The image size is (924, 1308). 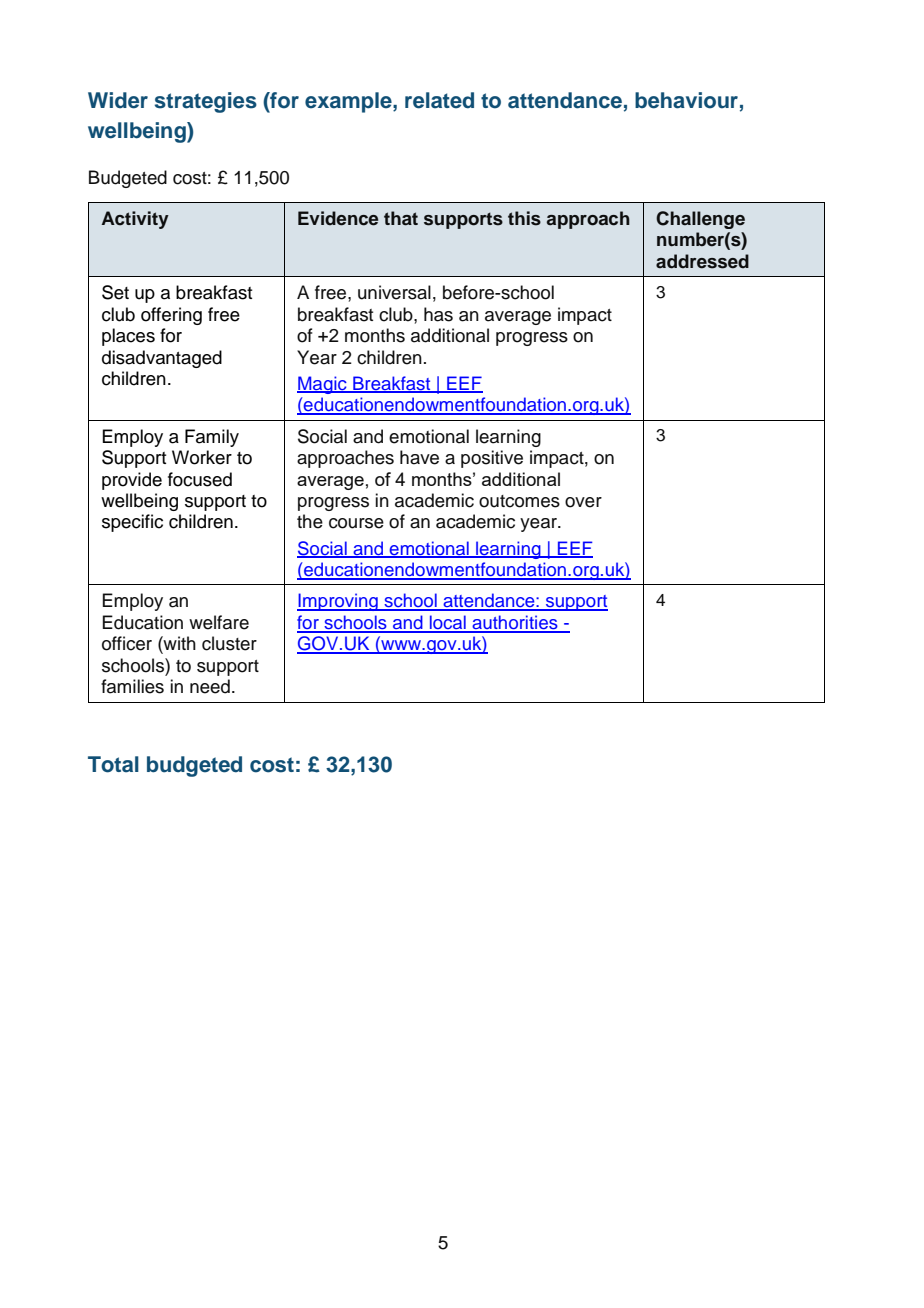 I want to click on offering, so click(x=171, y=316).
